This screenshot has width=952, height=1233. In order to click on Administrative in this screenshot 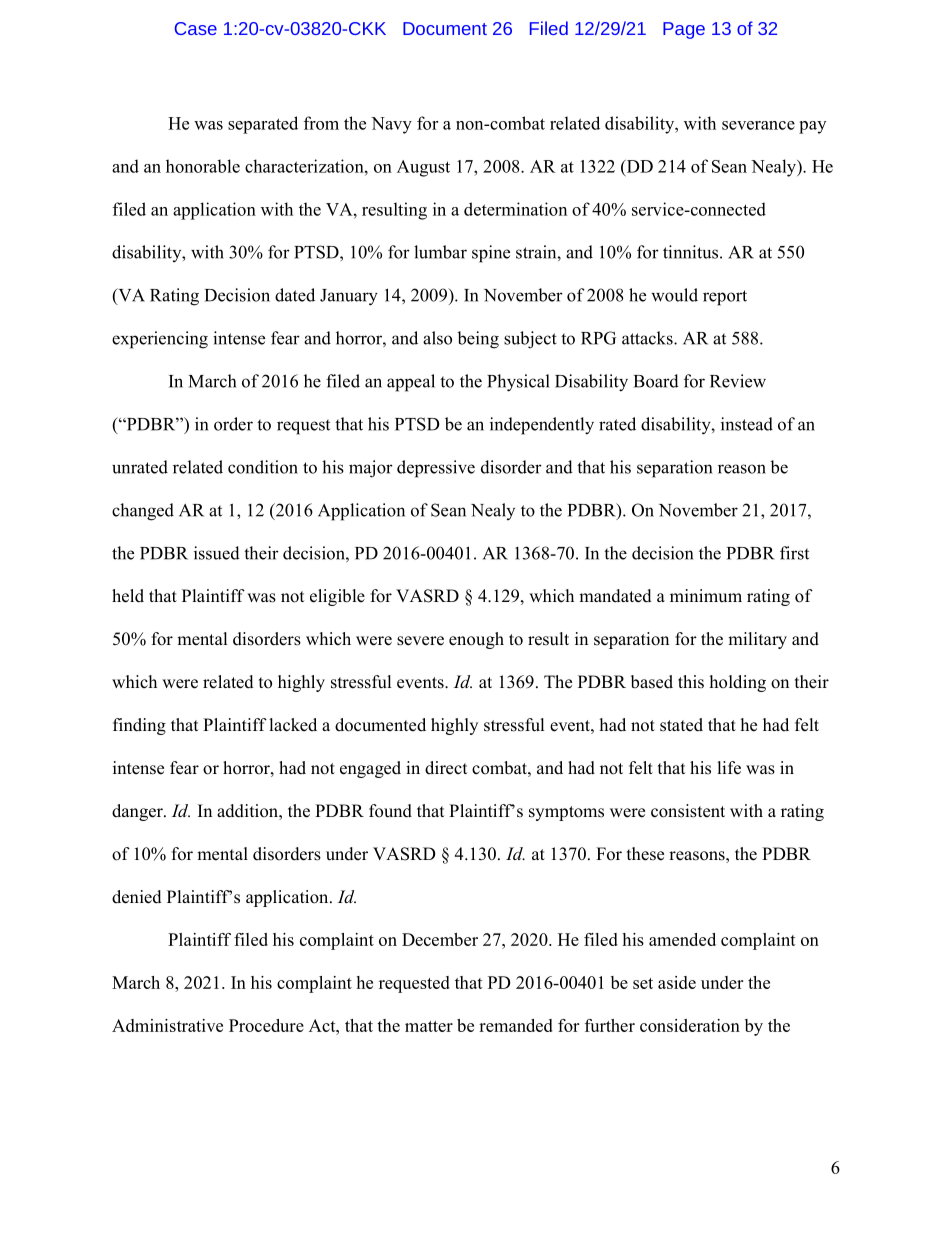, I will do `click(167, 1025)`.
